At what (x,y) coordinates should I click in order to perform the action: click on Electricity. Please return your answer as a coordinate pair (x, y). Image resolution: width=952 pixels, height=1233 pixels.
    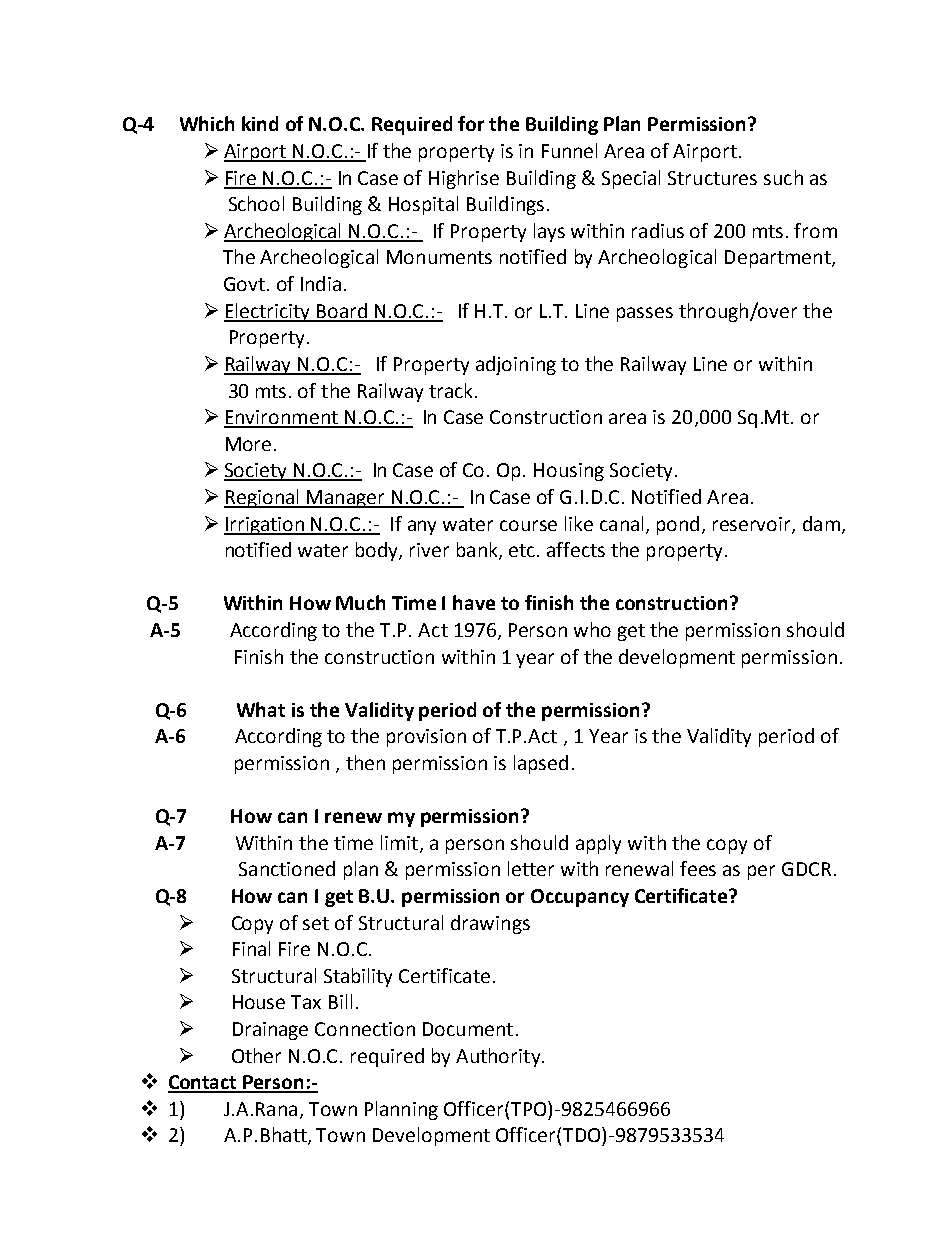
    Looking at the image, I should click on (268, 312).
